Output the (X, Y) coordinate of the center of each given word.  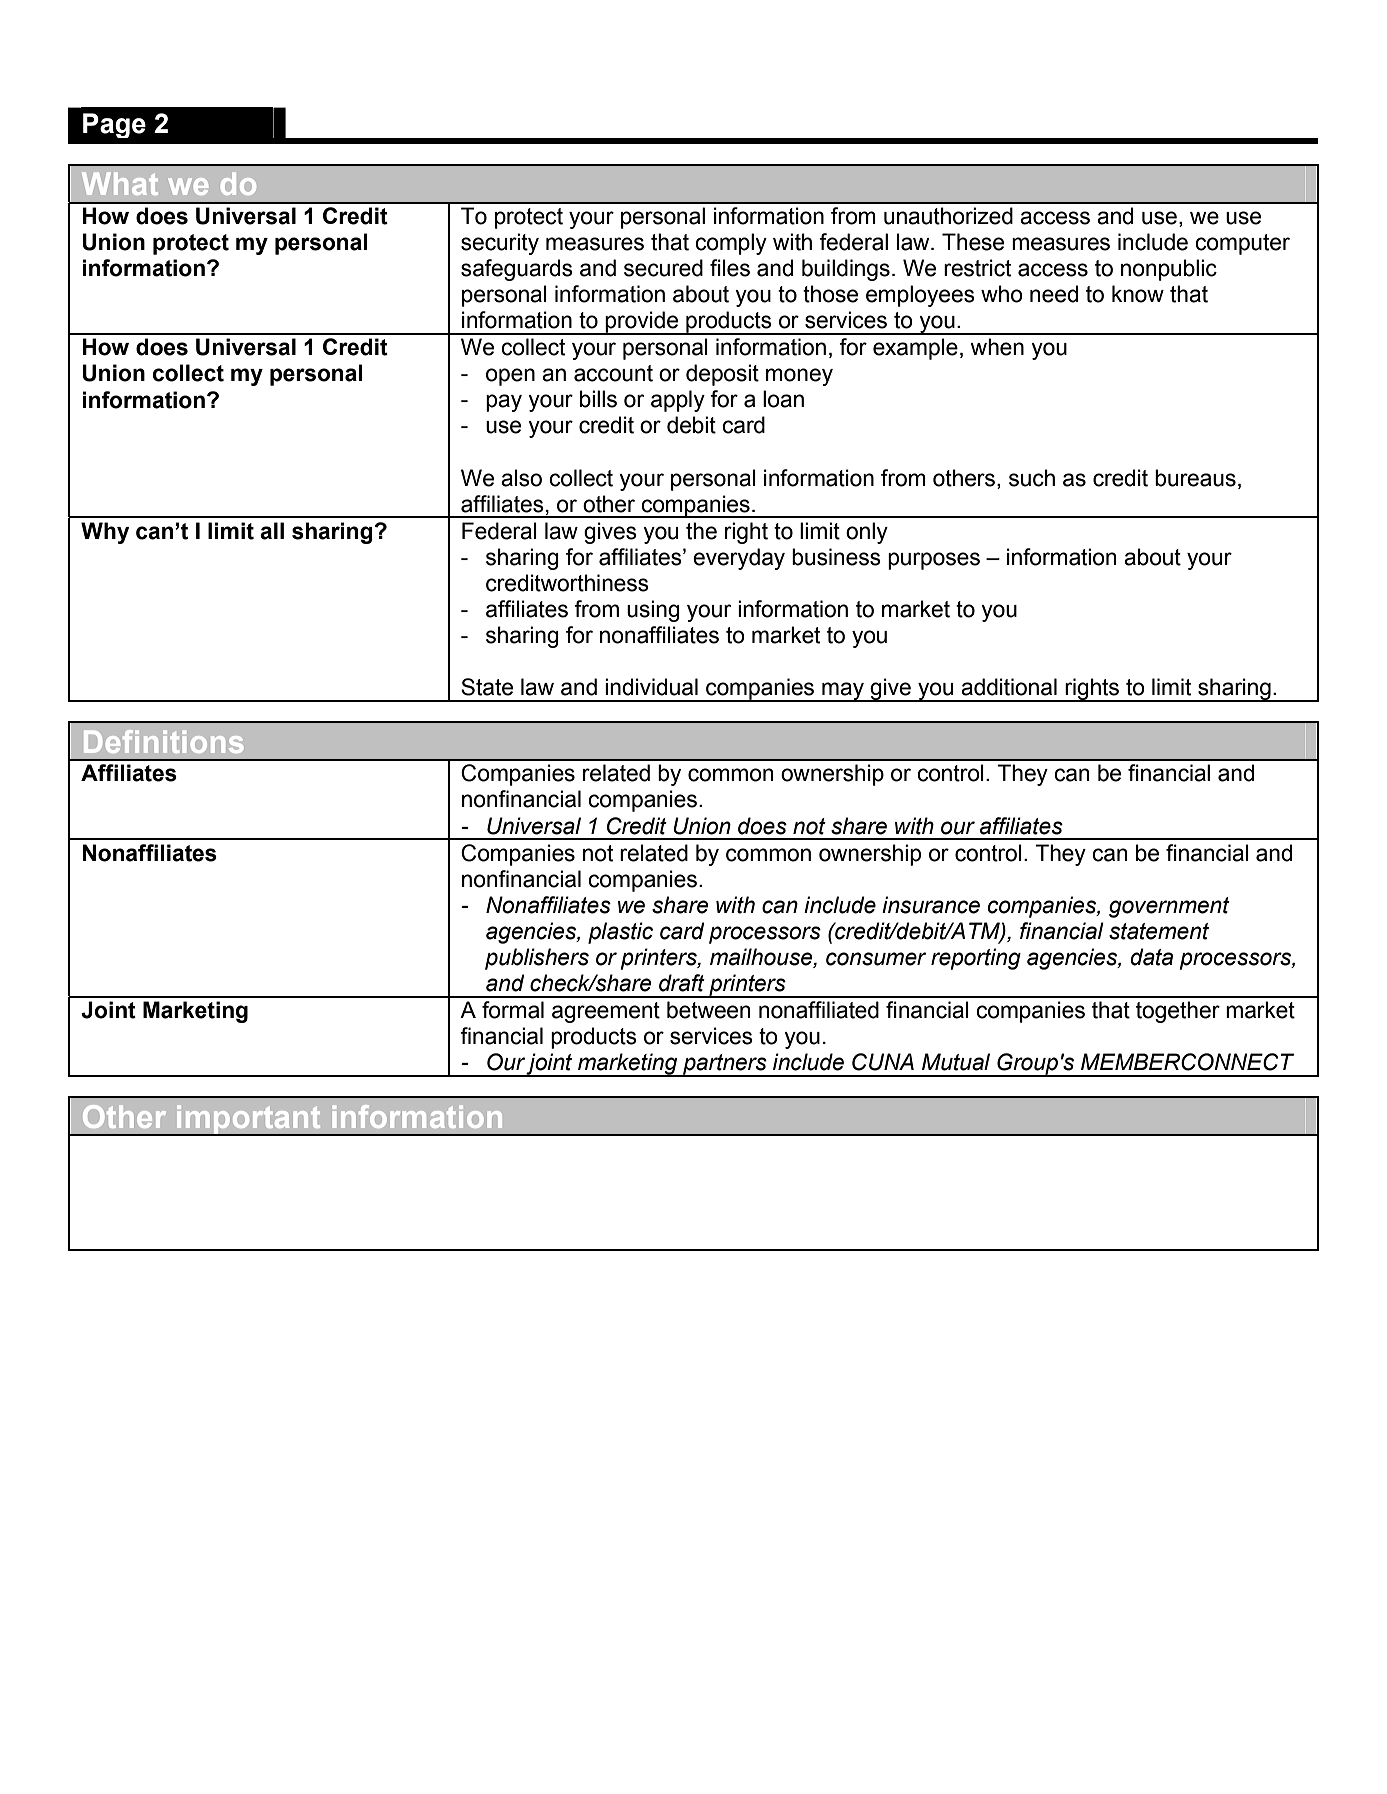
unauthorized (948, 216)
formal (513, 1010)
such (1032, 478)
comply (731, 244)
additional (1009, 687)
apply (678, 401)
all (272, 531)
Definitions (163, 741)
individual (651, 687)
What (120, 183)
